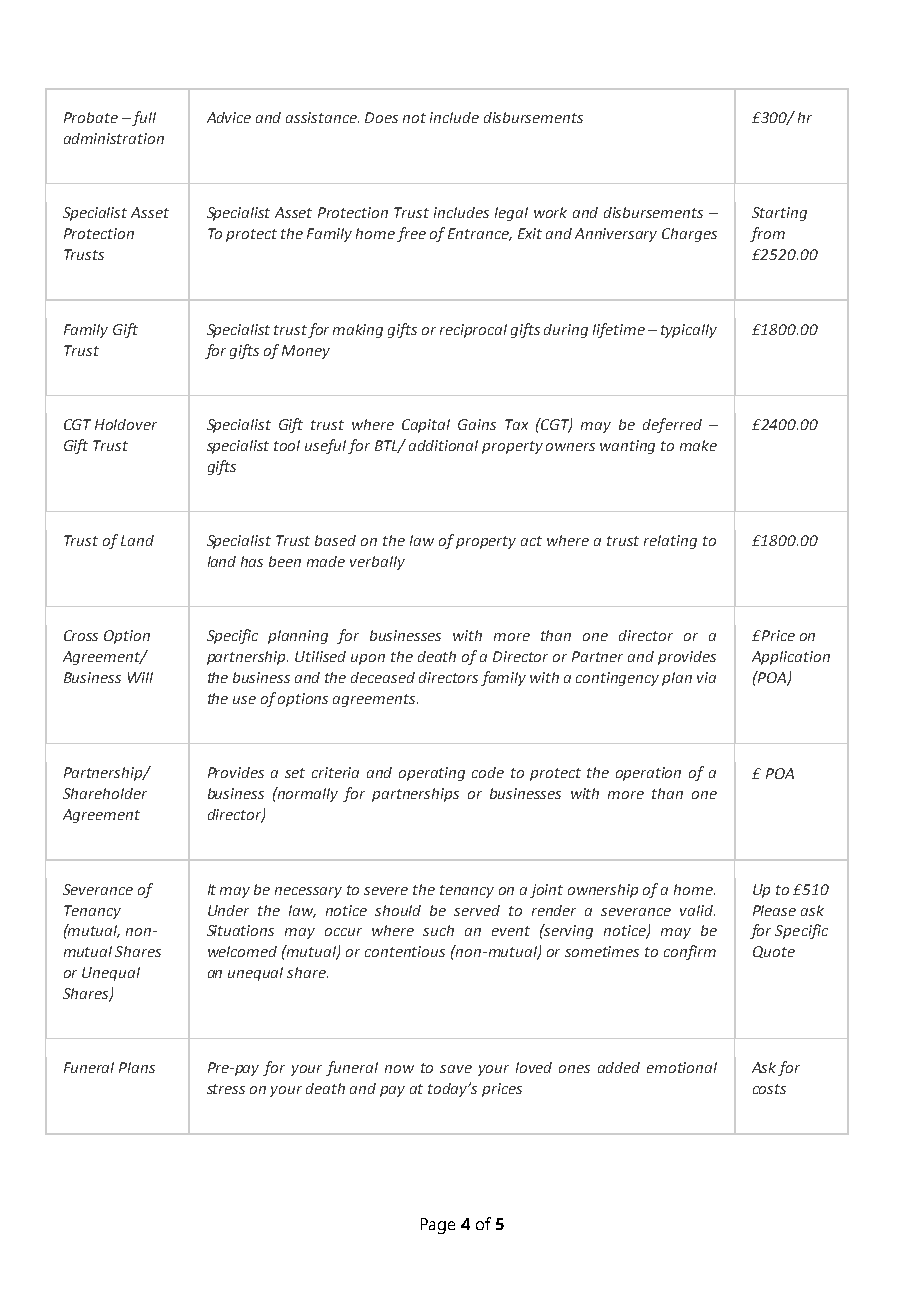 The height and width of the screenshot is (1308, 924). Describe the element at coordinates (226, 1089) in the screenshot. I see `stress` at that location.
